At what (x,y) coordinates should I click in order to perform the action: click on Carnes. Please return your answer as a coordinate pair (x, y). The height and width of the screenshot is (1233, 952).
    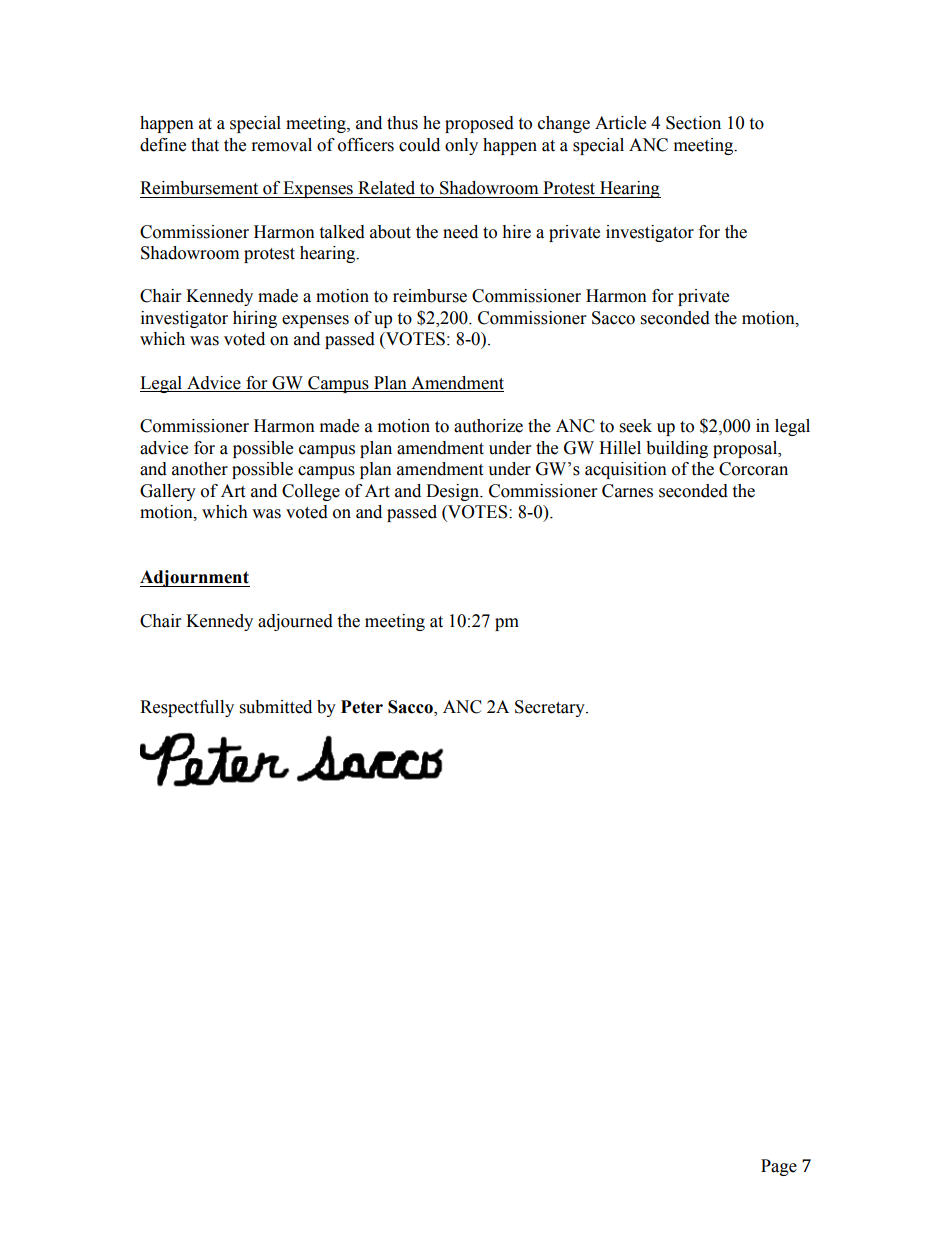
    Looking at the image, I should click on (627, 491).
